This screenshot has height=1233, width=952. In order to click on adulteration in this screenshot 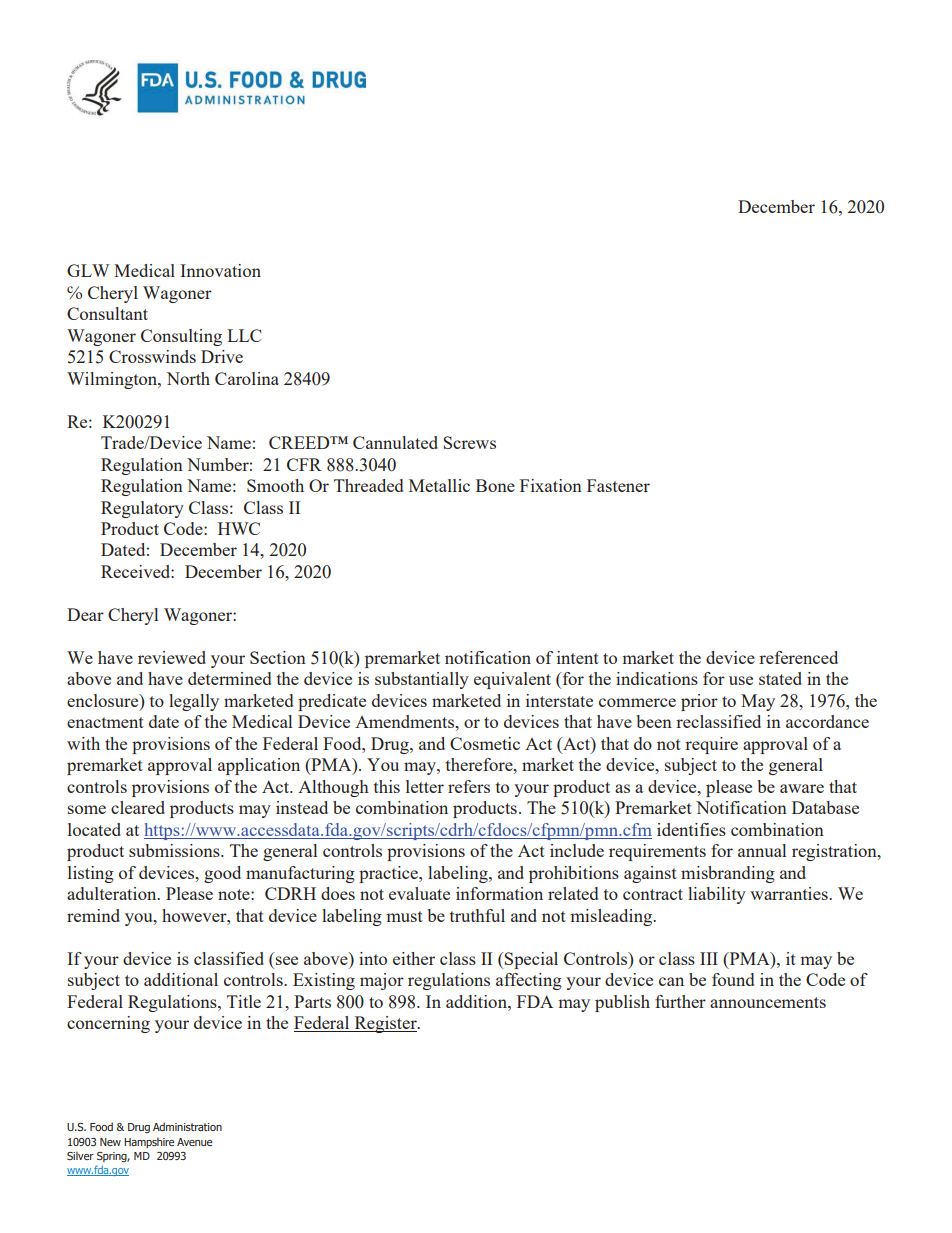, I will do `click(113, 893)`.
